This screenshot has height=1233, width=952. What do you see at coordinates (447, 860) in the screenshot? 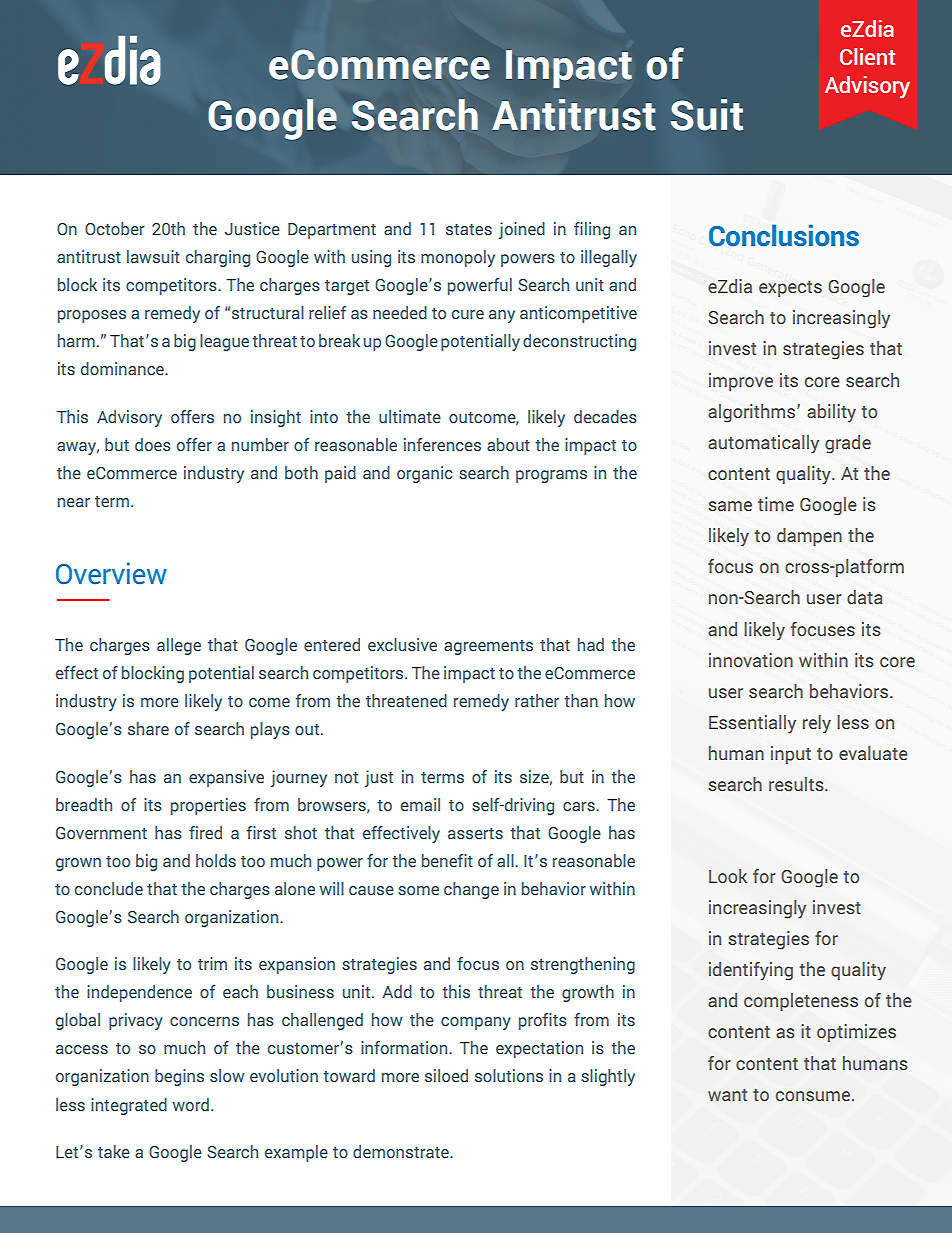
I see `benefit` at bounding box center [447, 860].
